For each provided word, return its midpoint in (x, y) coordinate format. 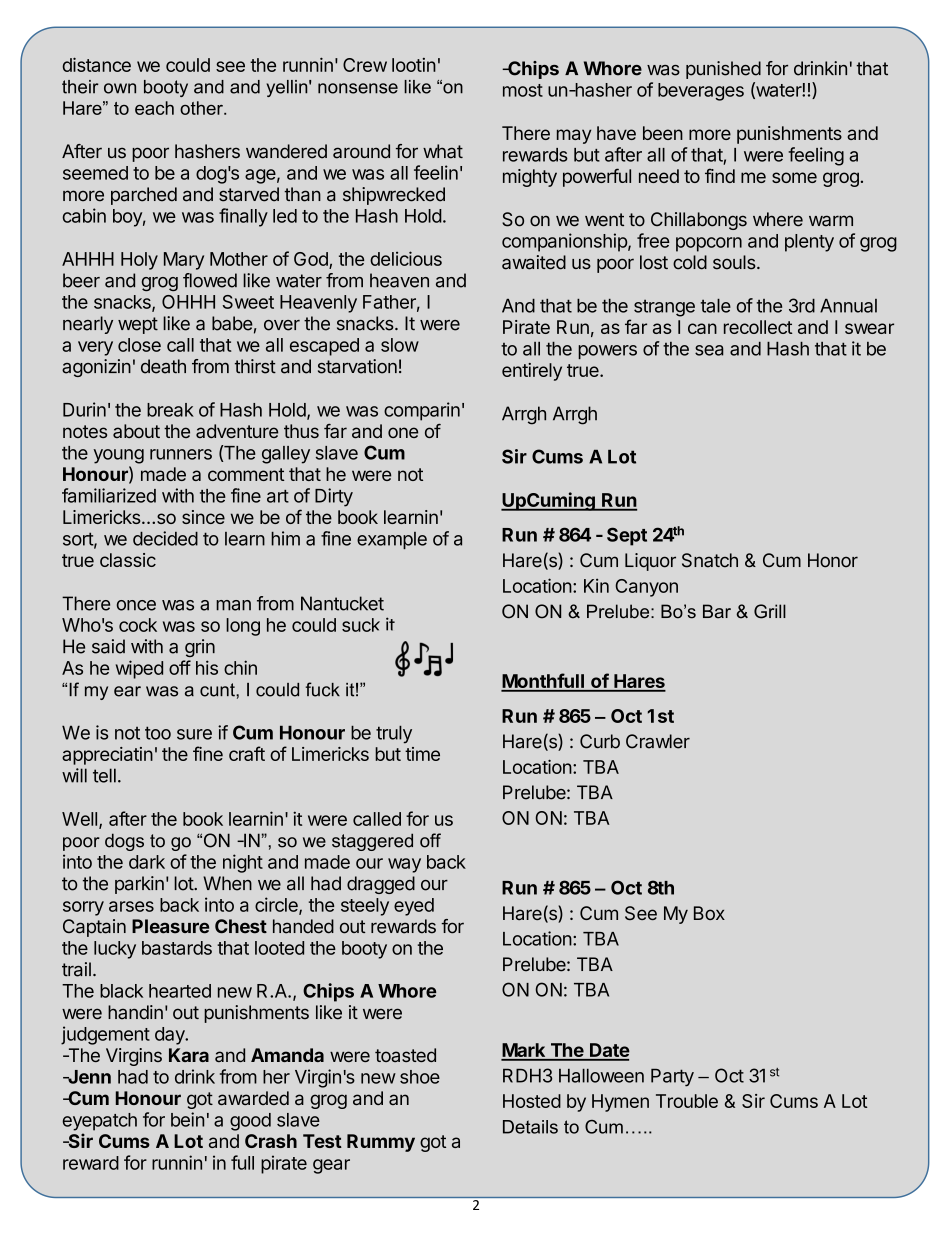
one (403, 432)
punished (723, 70)
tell (104, 775)
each (154, 108)
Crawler (658, 741)
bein (187, 1119)
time (422, 754)
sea (709, 350)
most (523, 90)
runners (181, 454)
